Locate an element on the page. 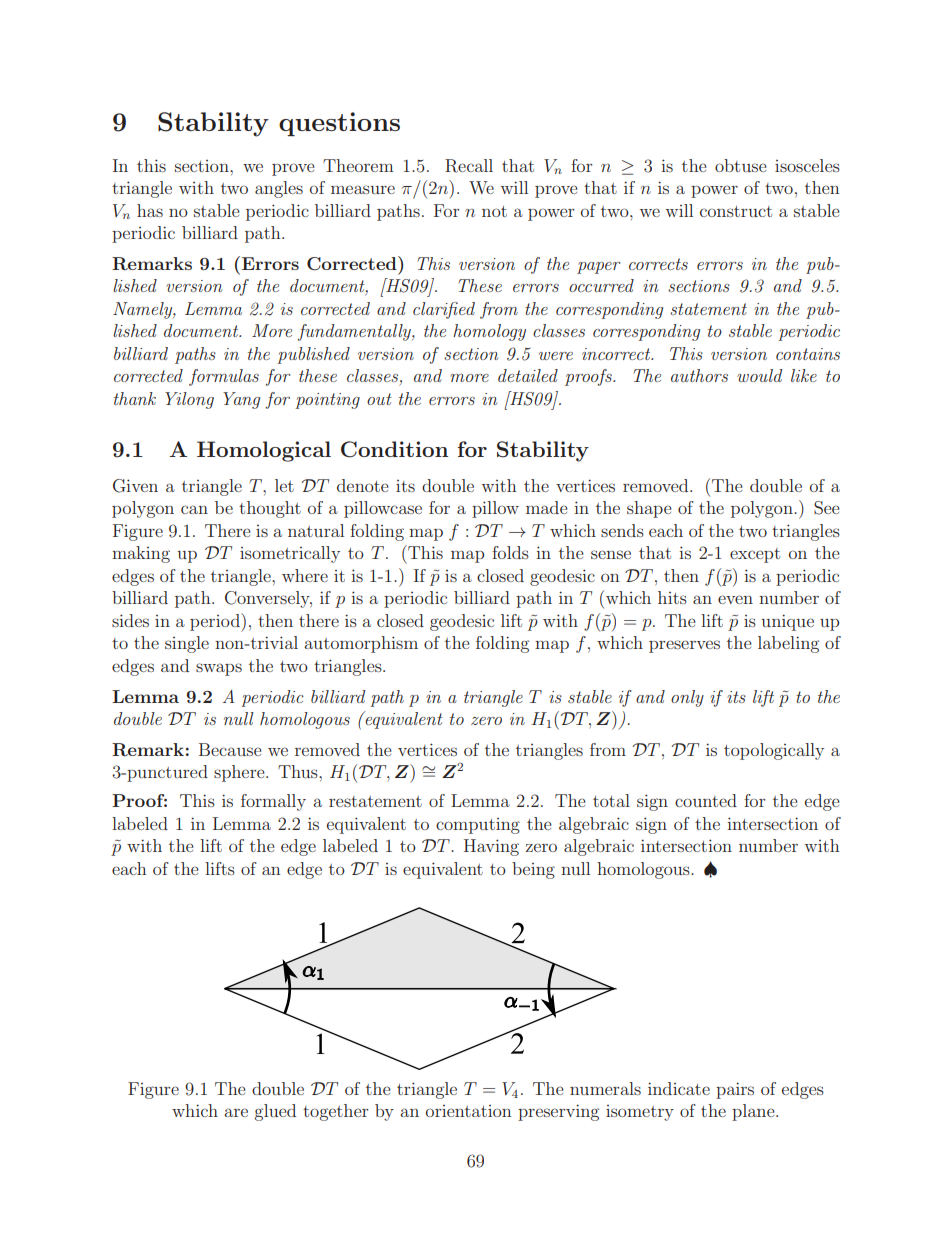  are is located at coordinates (236, 1112).
